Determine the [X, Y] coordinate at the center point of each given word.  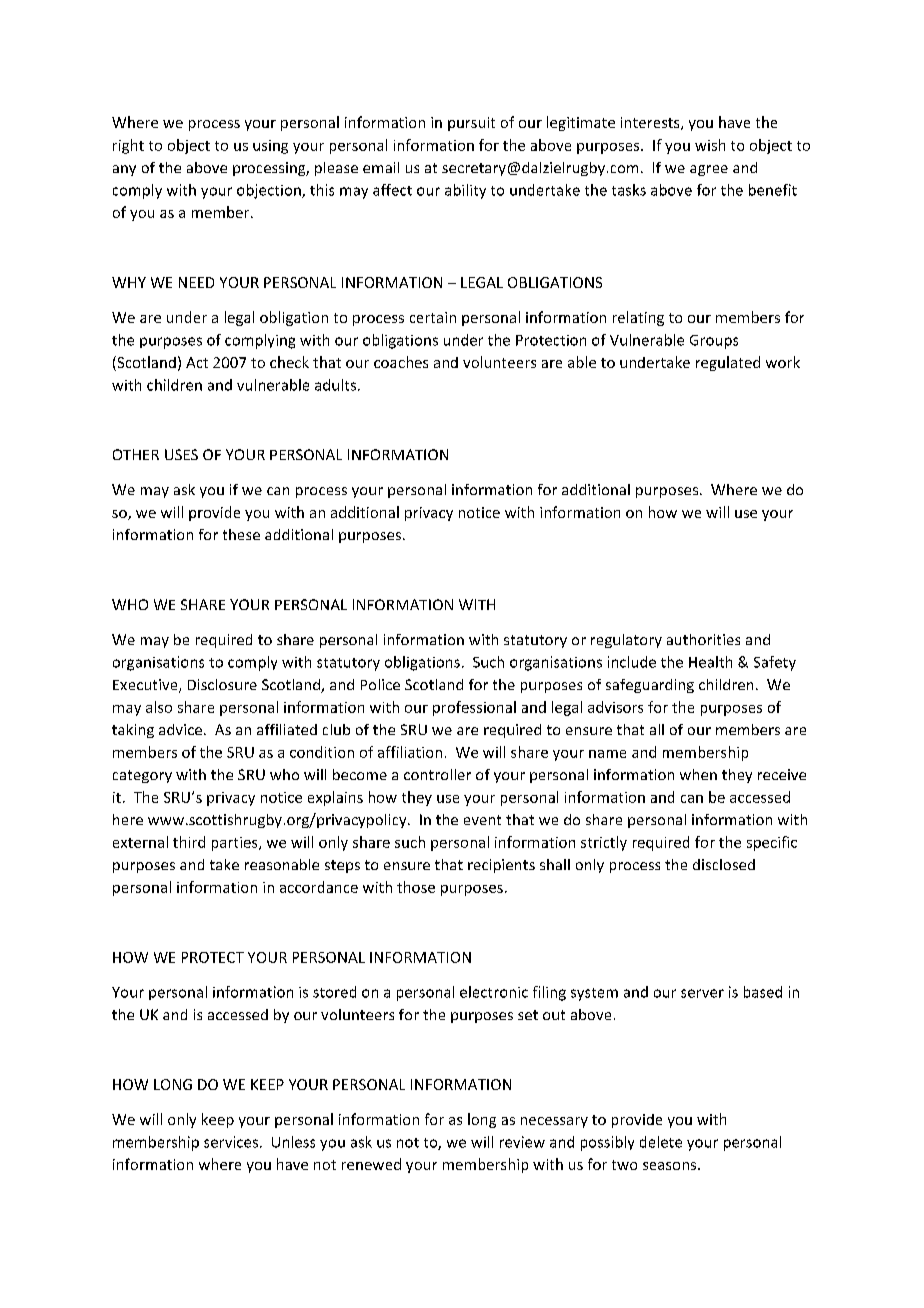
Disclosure [222, 684]
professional [474, 708]
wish [710, 145]
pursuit [471, 124]
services [231, 1142]
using [270, 147]
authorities [703, 639]
